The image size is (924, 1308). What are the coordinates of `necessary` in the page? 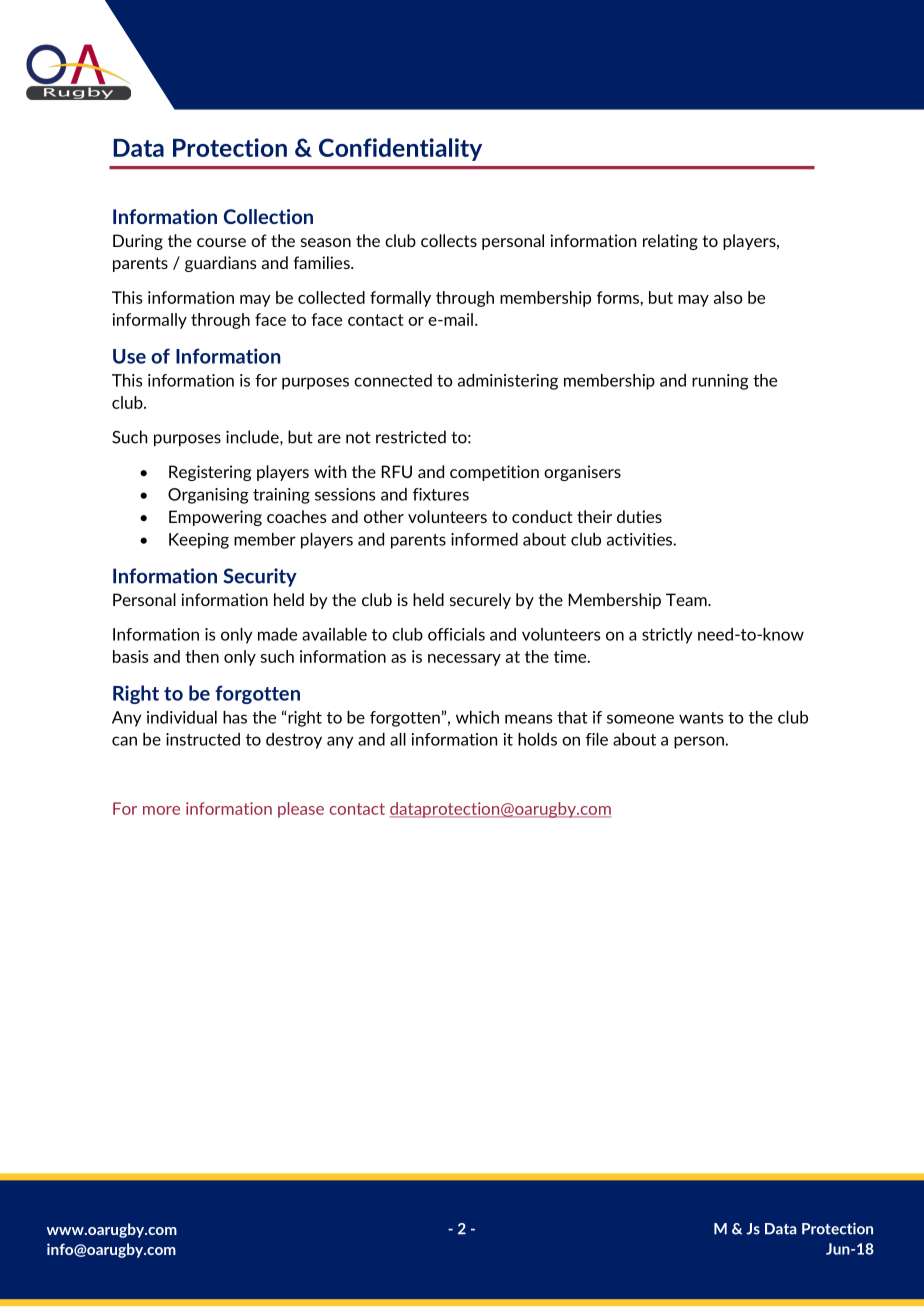 It's located at (464, 660).
